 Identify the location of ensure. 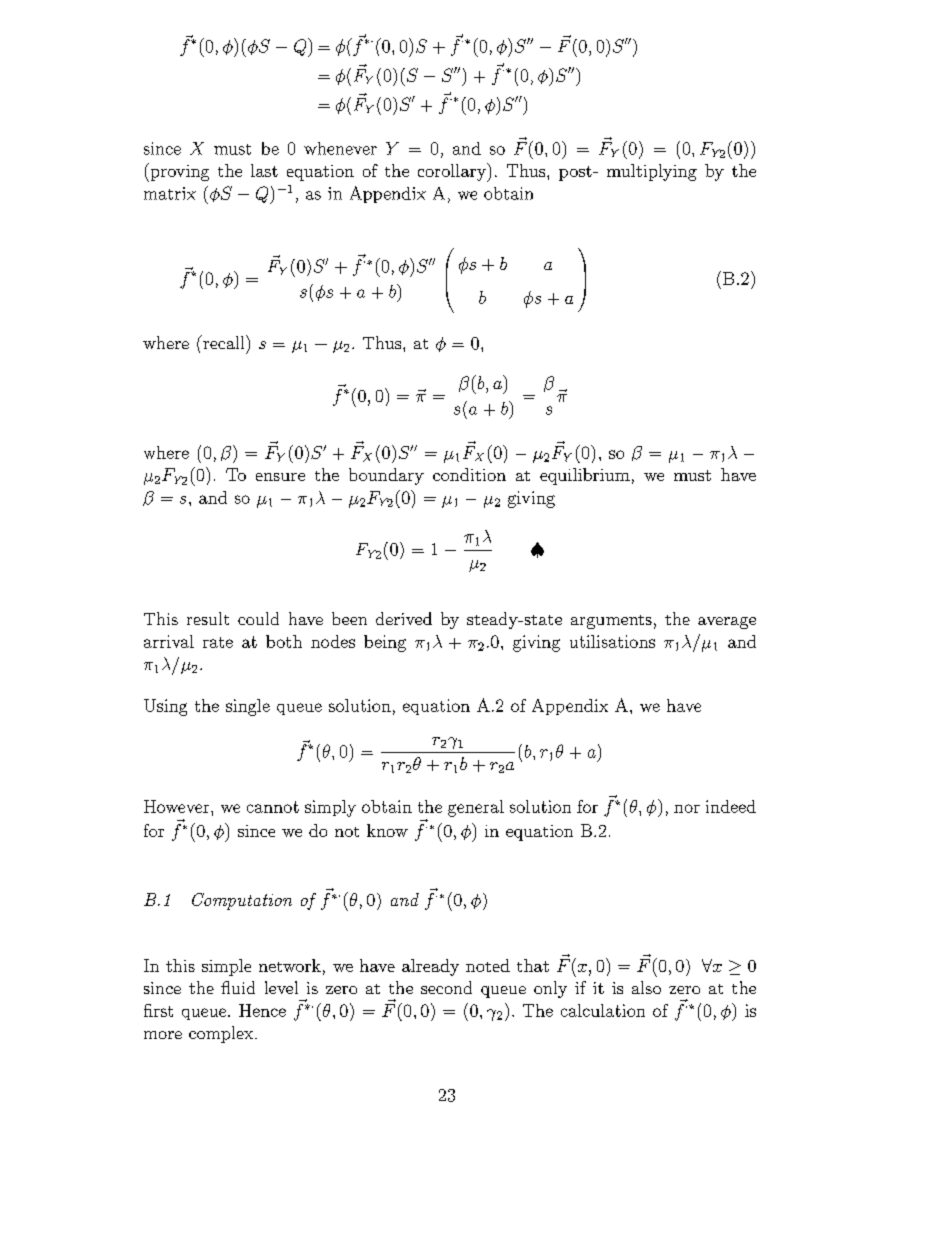
(280, 477).
